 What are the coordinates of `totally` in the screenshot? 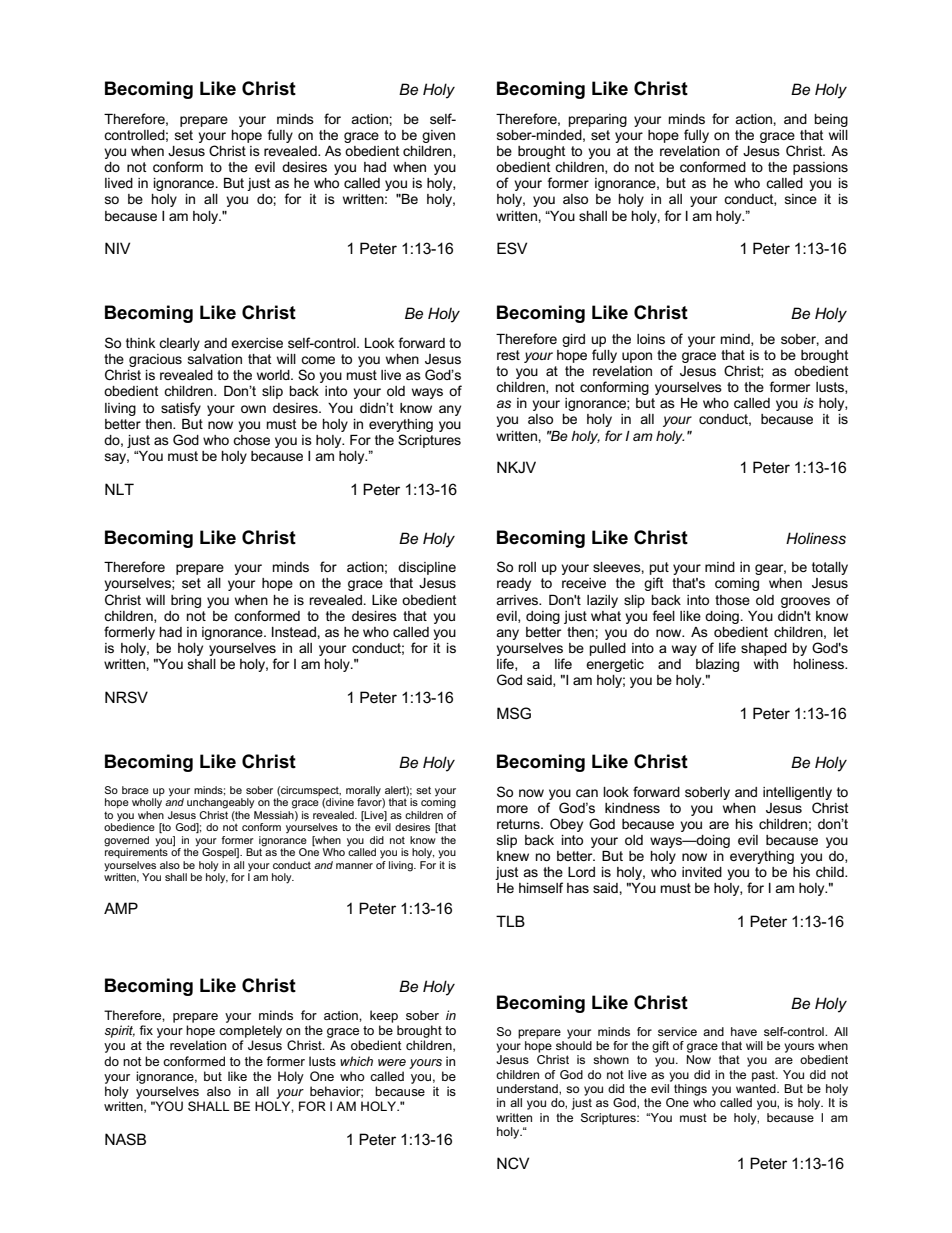 It's located at (830, 568).
